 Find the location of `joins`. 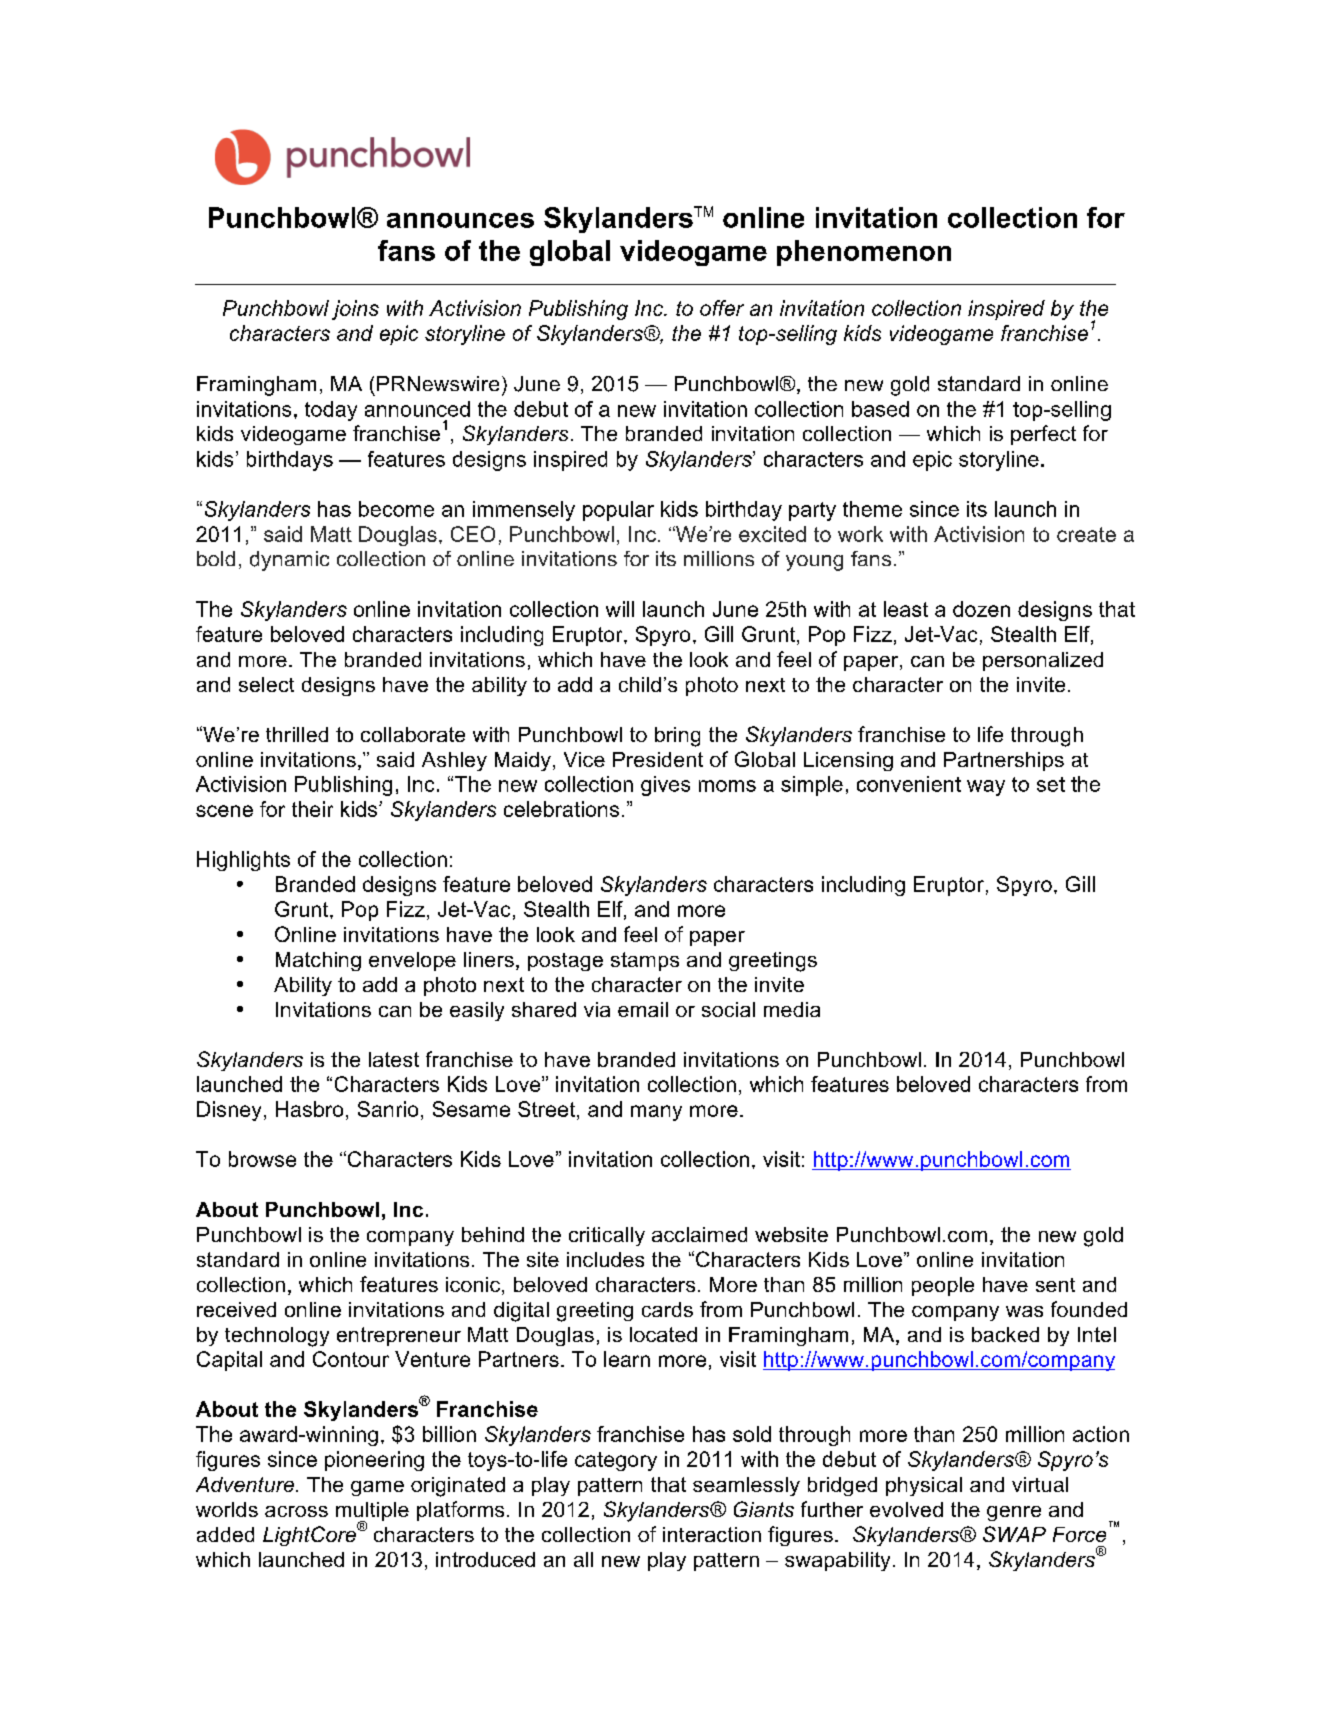

joins is located at coordinates (355, 310).
